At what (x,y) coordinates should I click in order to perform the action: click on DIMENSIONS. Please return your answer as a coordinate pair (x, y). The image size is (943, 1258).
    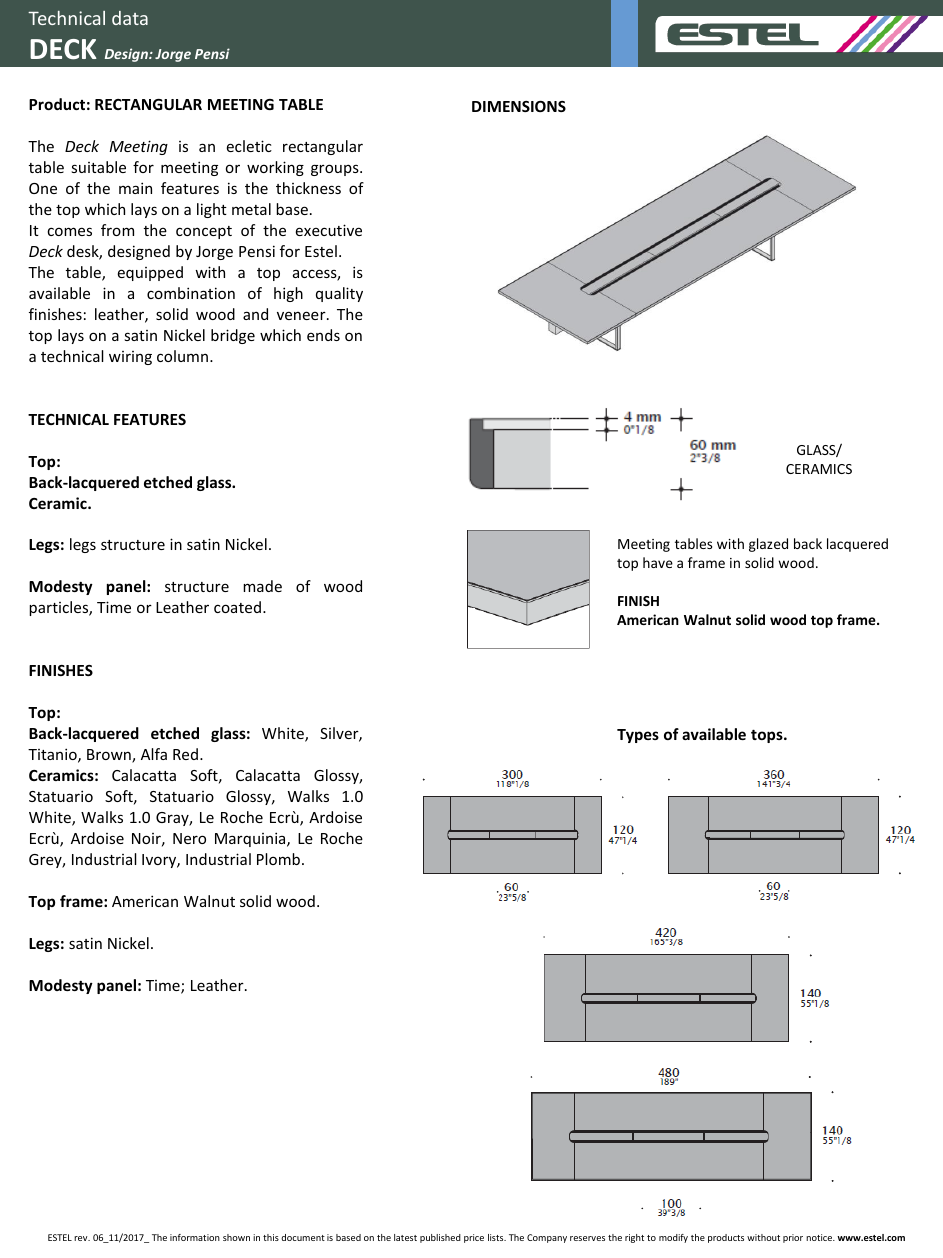
    Looking at the image, I should click on (519, 106).
